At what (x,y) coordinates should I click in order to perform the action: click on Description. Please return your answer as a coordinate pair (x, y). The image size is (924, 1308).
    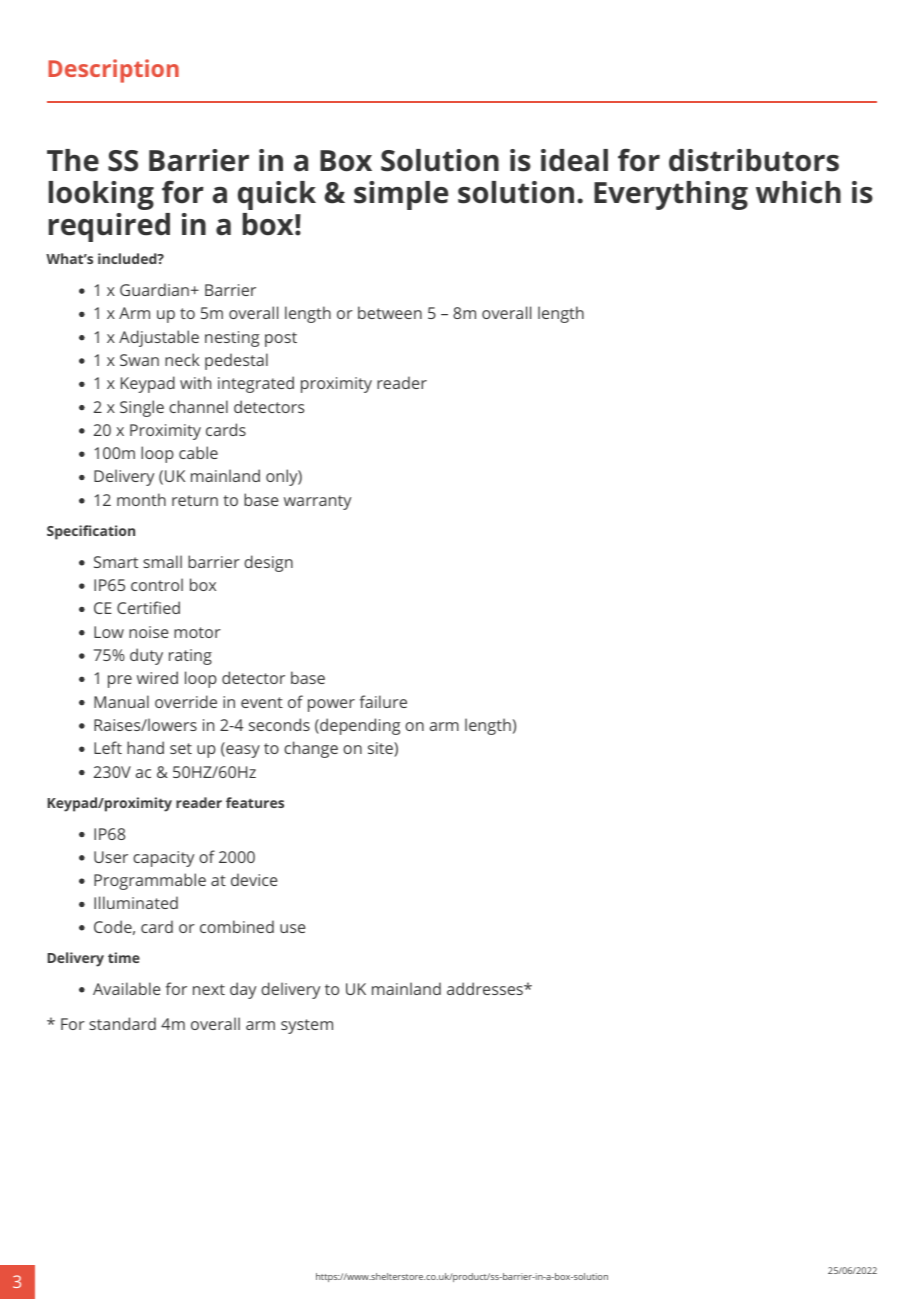
    Looking at the image, I should click on (113, 71).
